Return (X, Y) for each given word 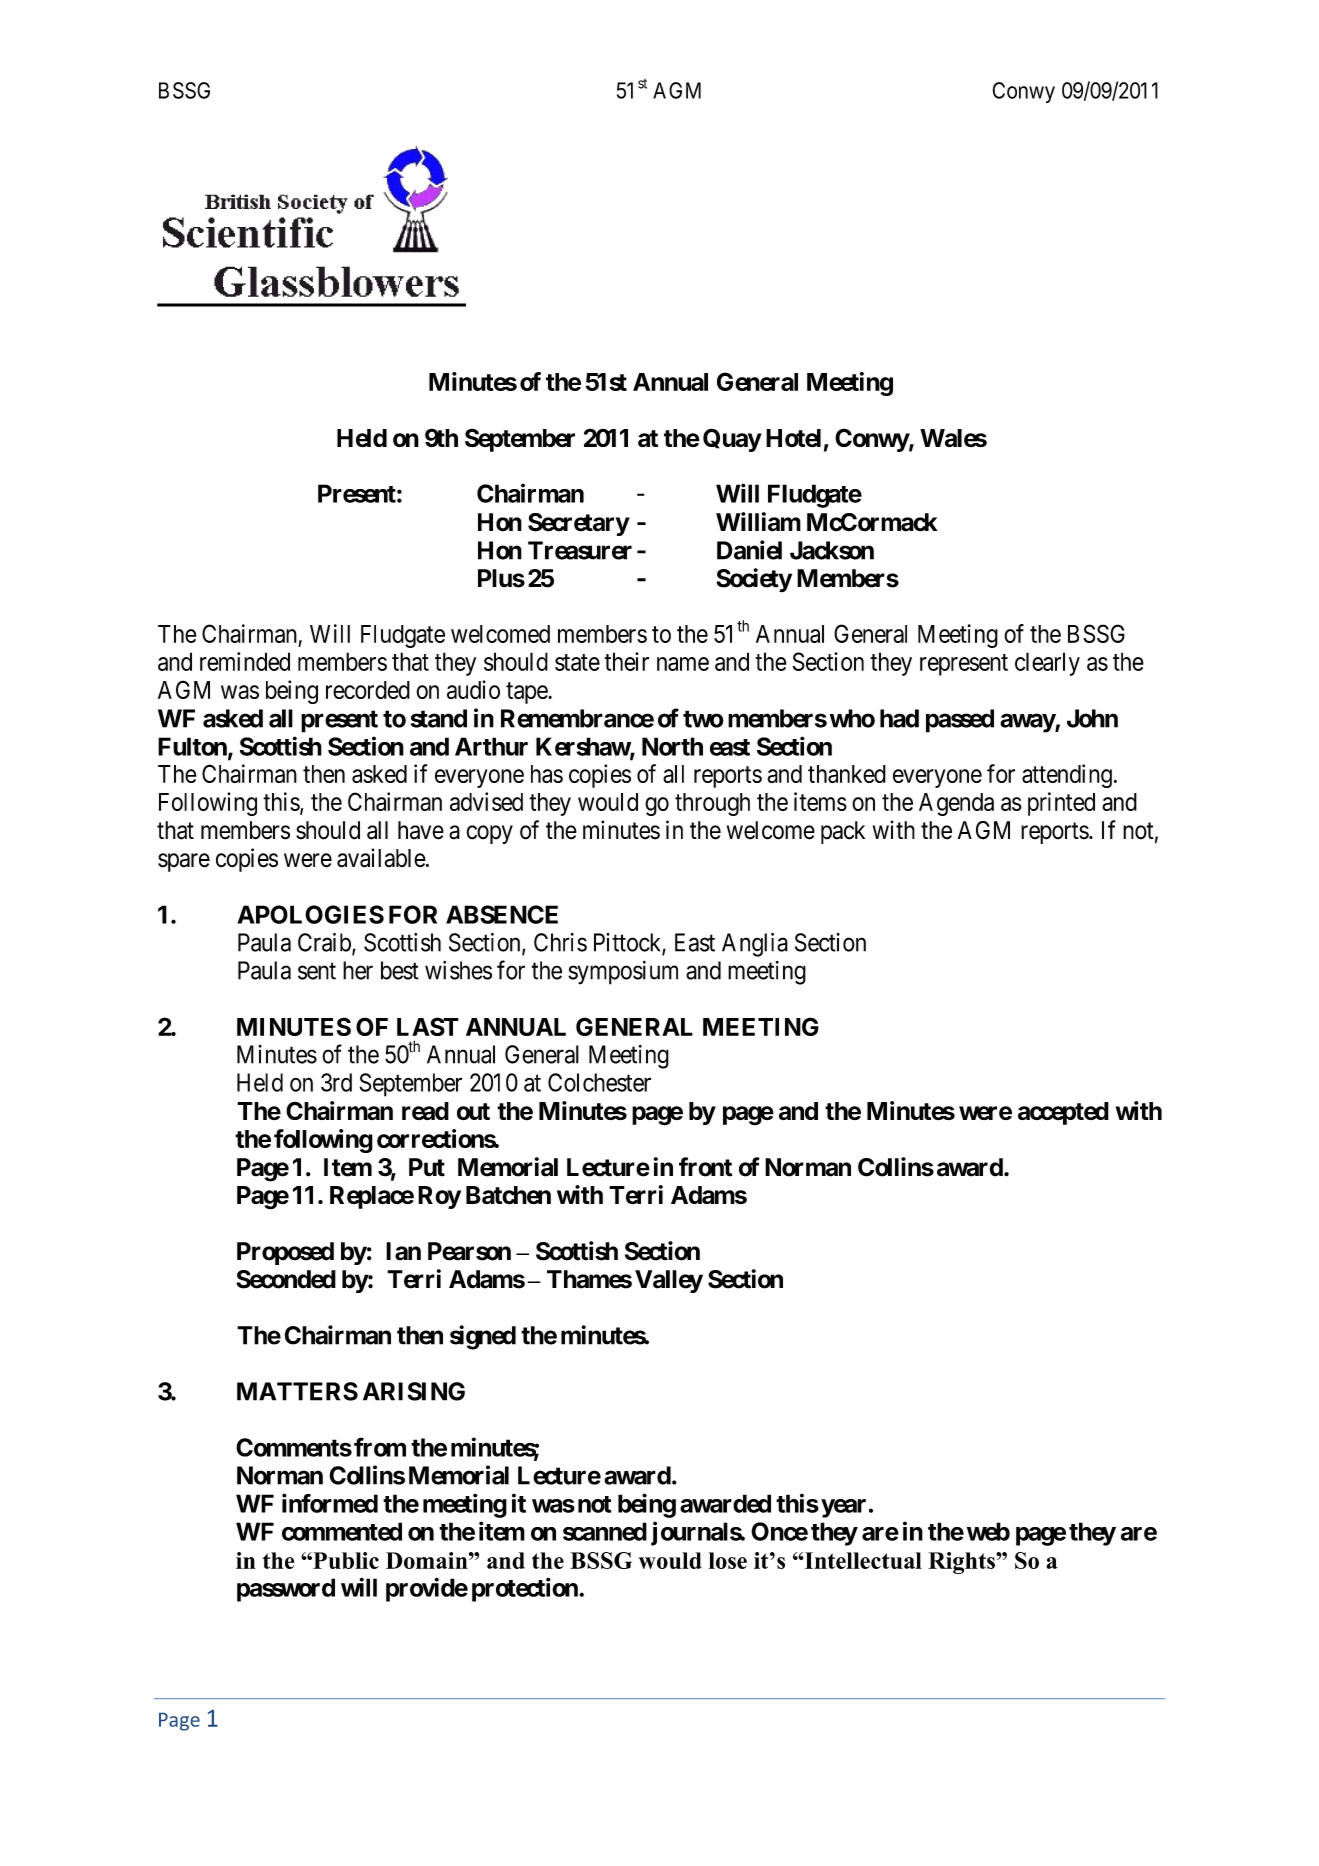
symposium (623, 973)
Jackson (832, 550)
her (358, 970)
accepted (1063, 1113)
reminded (245, 661)
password (286, 1590)
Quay (732, 440)
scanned (605, 1531)
